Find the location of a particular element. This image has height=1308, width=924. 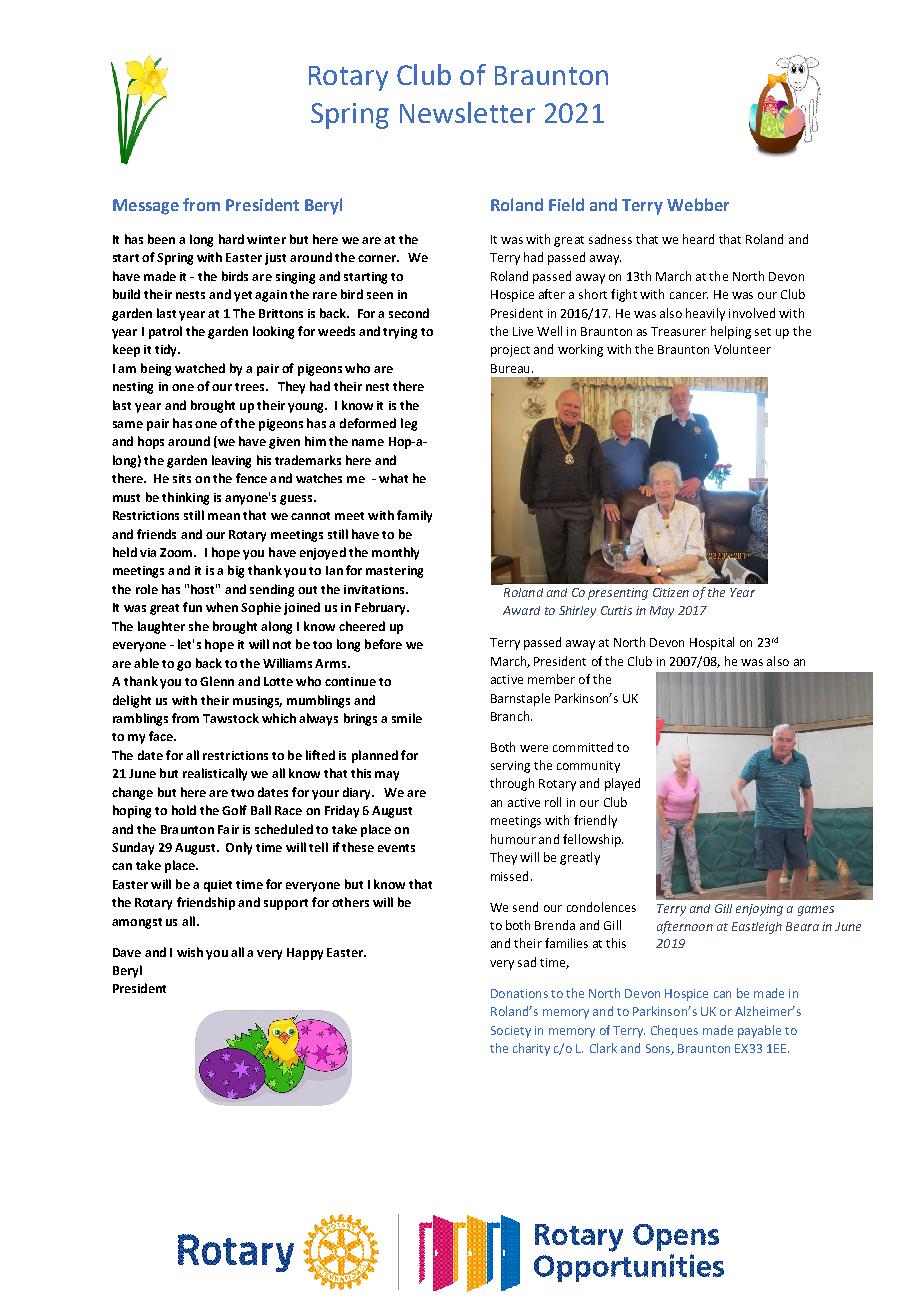

Message is located at coordinates (146, 207).
